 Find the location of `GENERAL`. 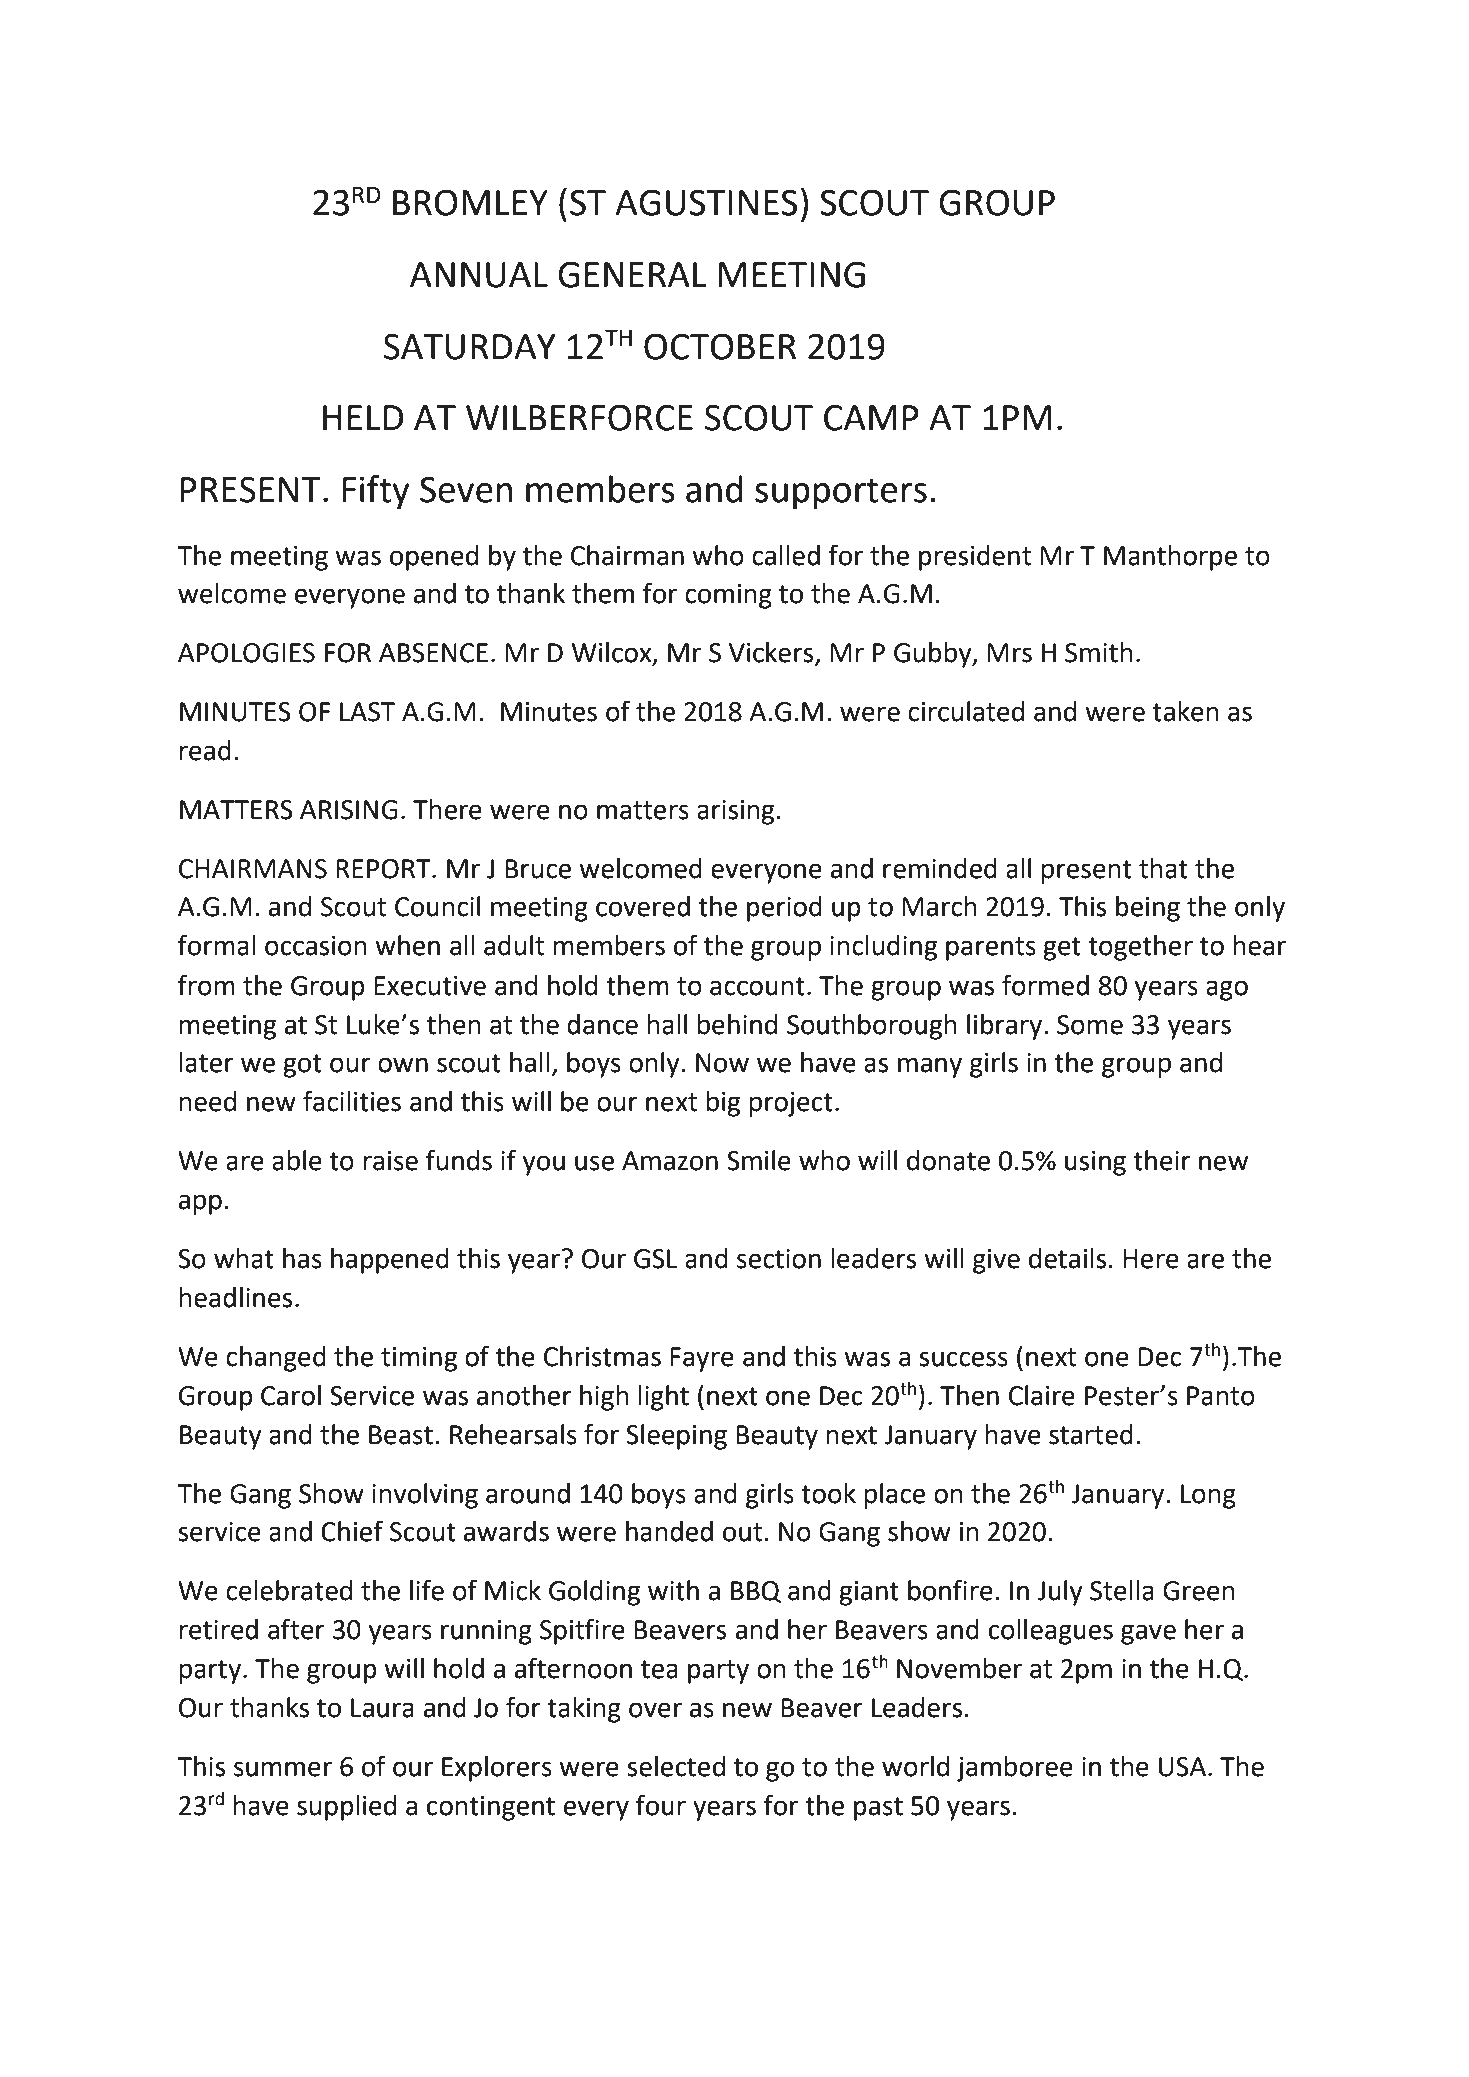

GENERAL is located at coordinates (632, 274).
